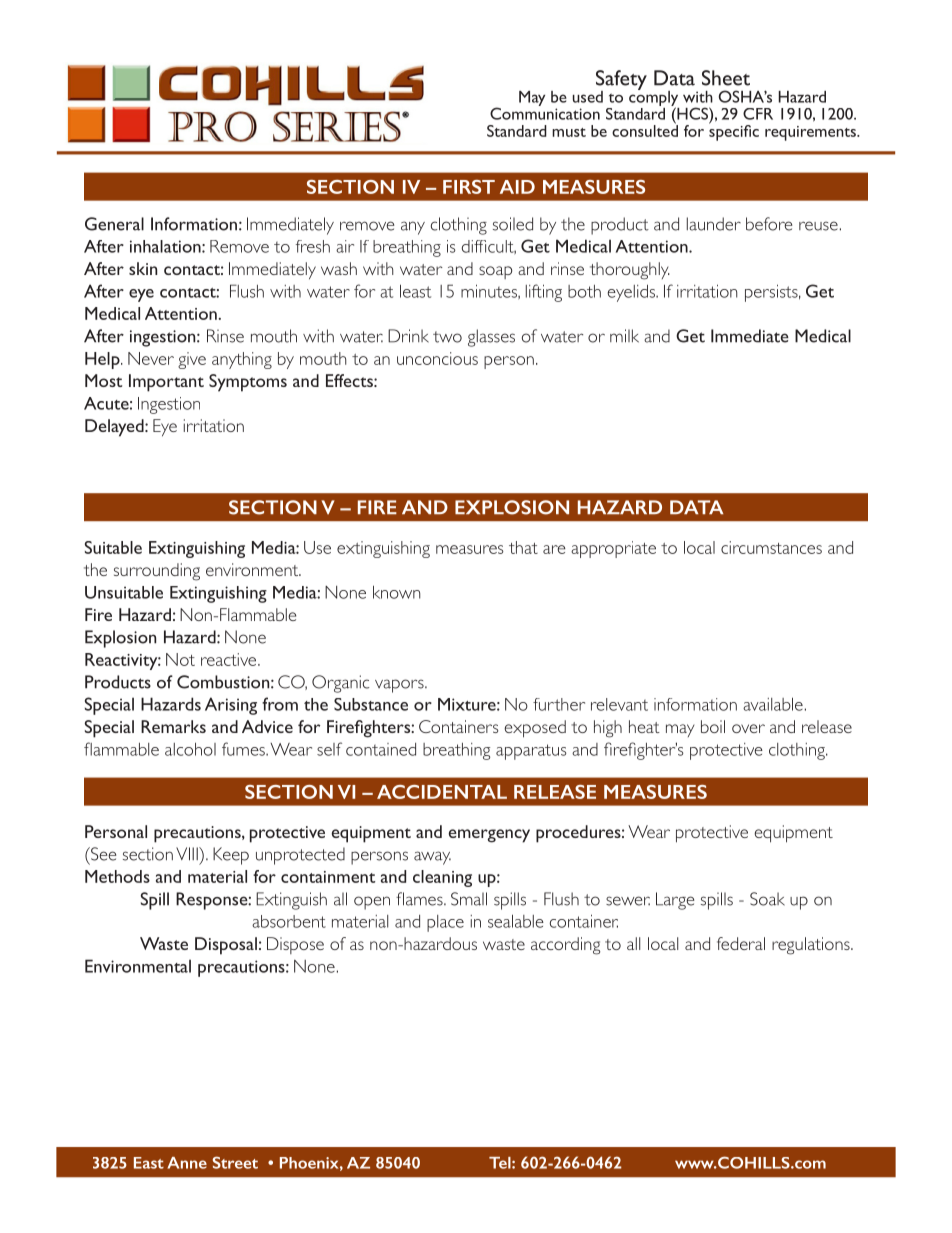 This document has height=1233, width=952. Describe the element at coordinates (114, 224) in the document. I see `General` at that location.
